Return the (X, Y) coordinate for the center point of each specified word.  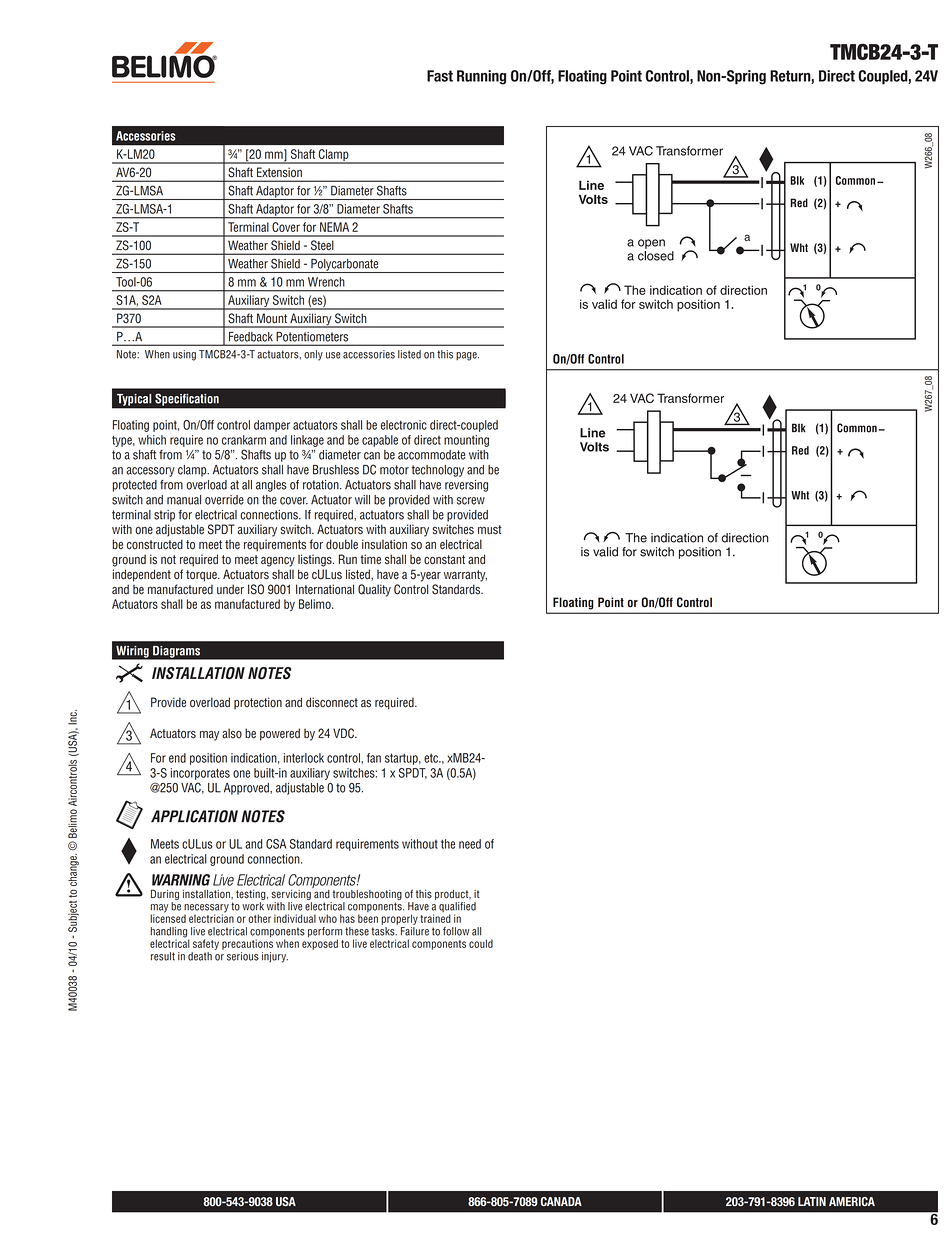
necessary (206, 909)
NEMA (334, 227)
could (481, 943)
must (490, 530)
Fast (440, 76)
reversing (466, 486)
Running (481, 77)
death (200, 956)
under (230, 589)
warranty (465, 576)
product (453, 895)
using (184, 355)
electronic (404, 425)
